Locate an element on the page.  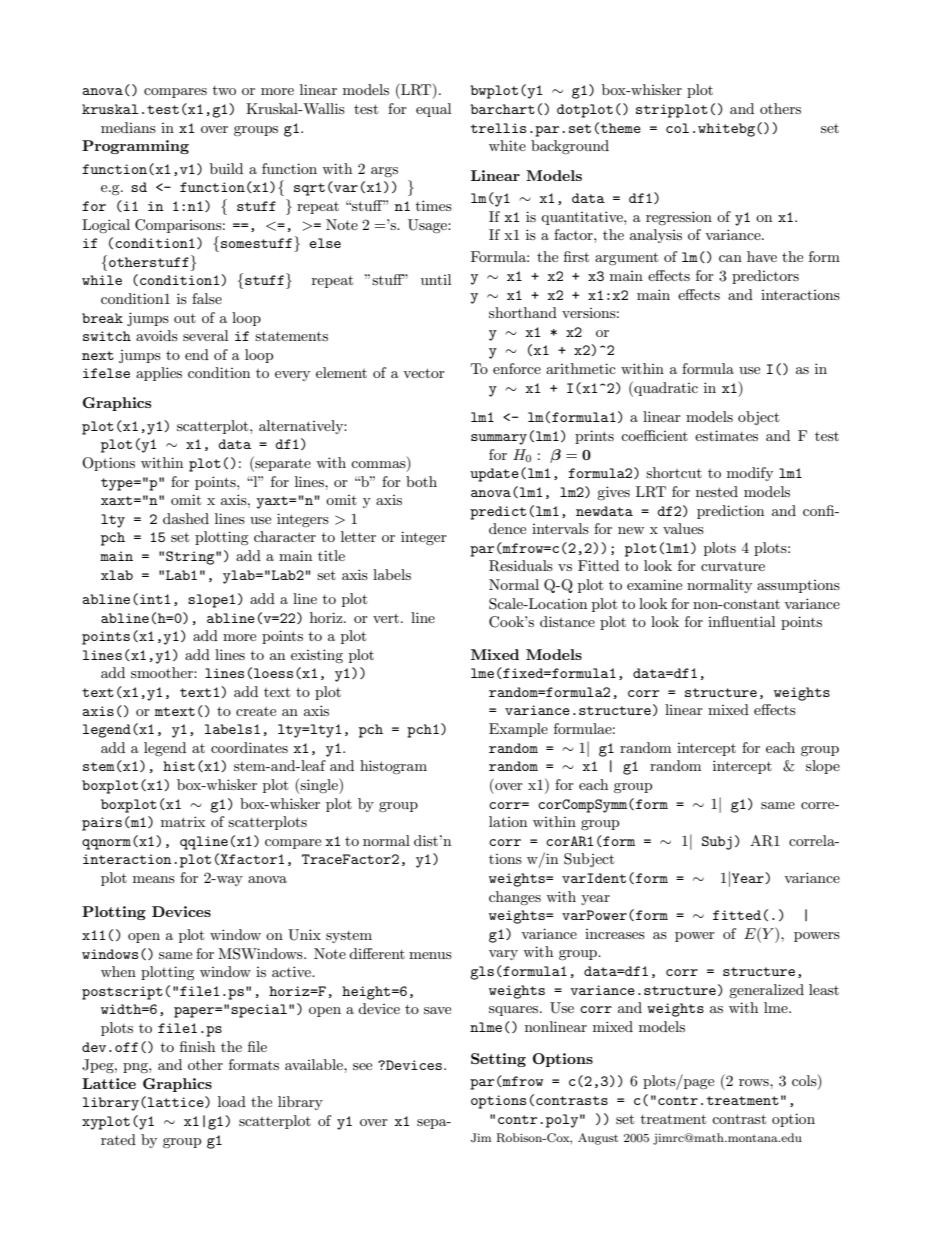
medians is located at coordinates (128, 127).
